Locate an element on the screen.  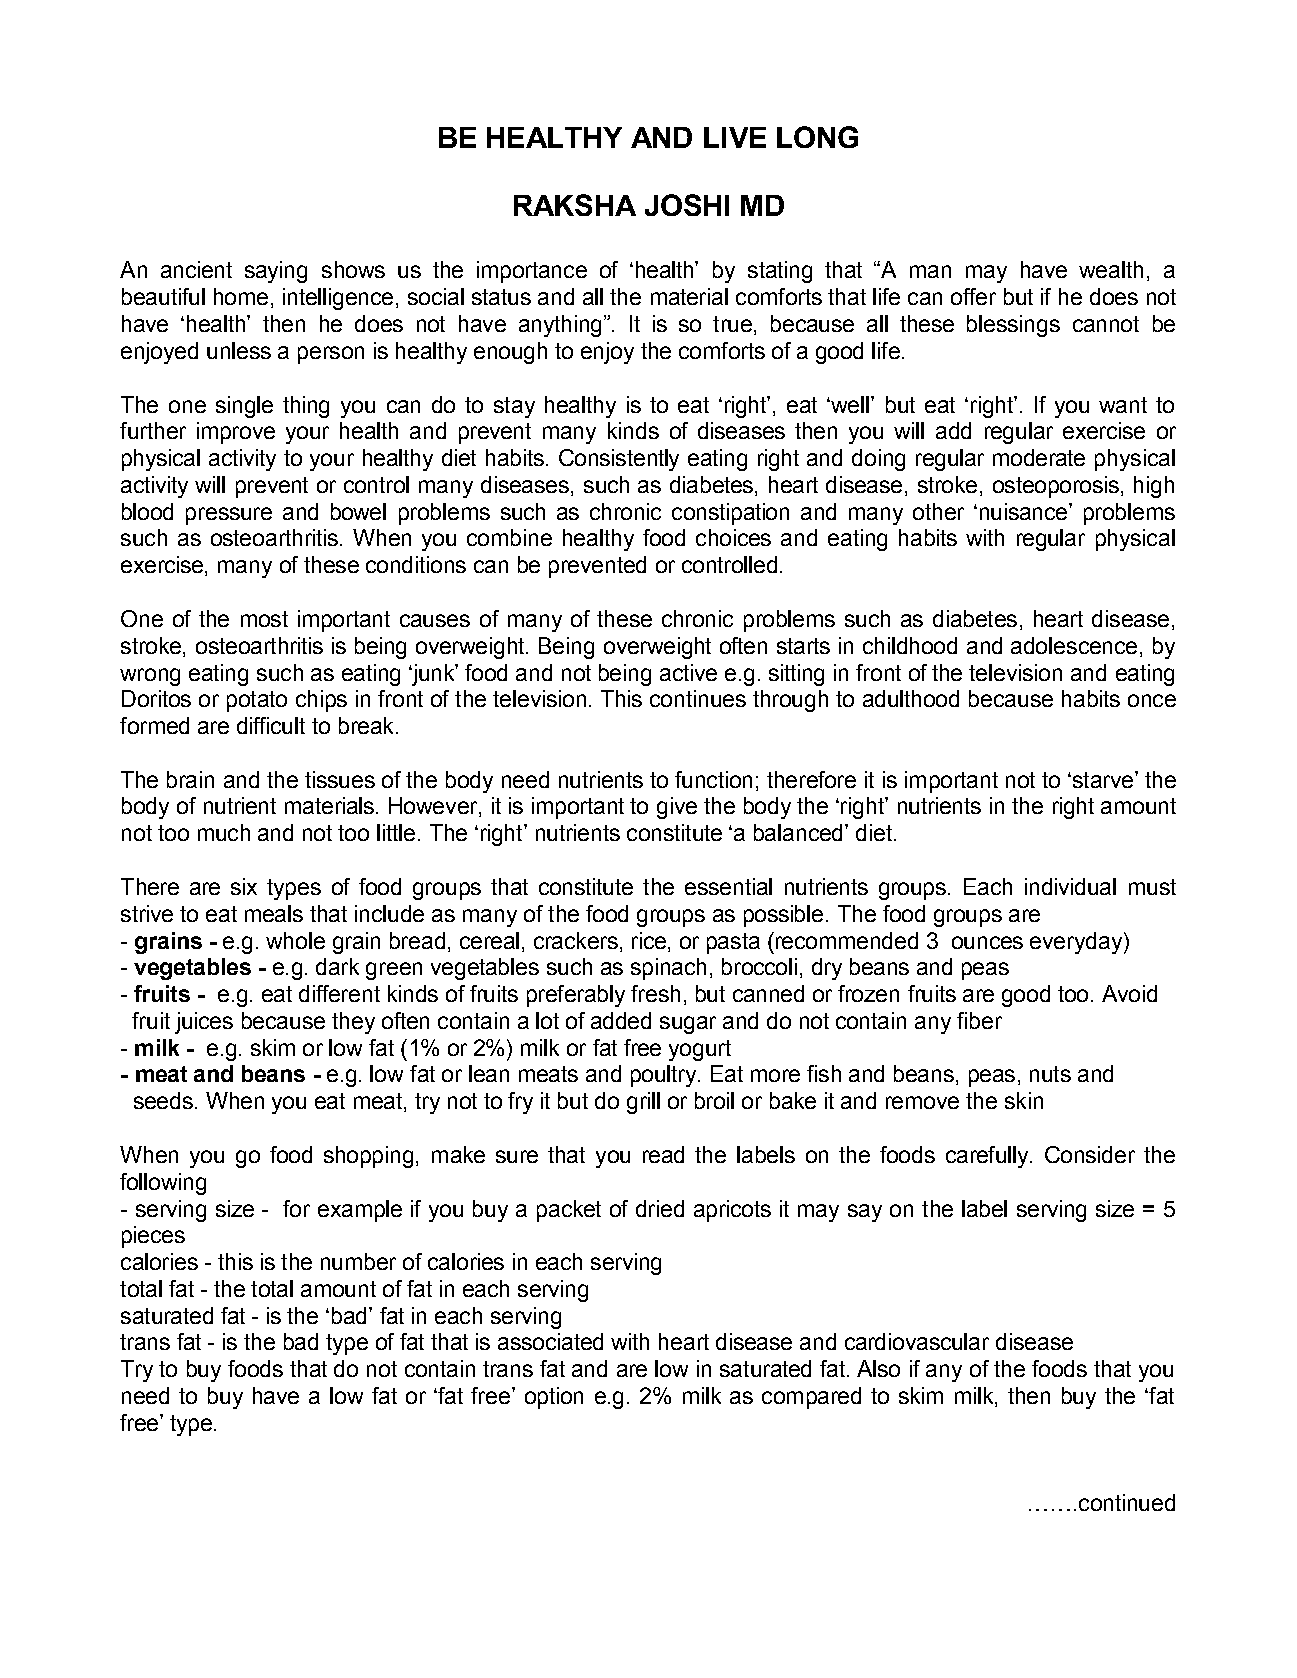
much is located at coordinates (224, 832).
